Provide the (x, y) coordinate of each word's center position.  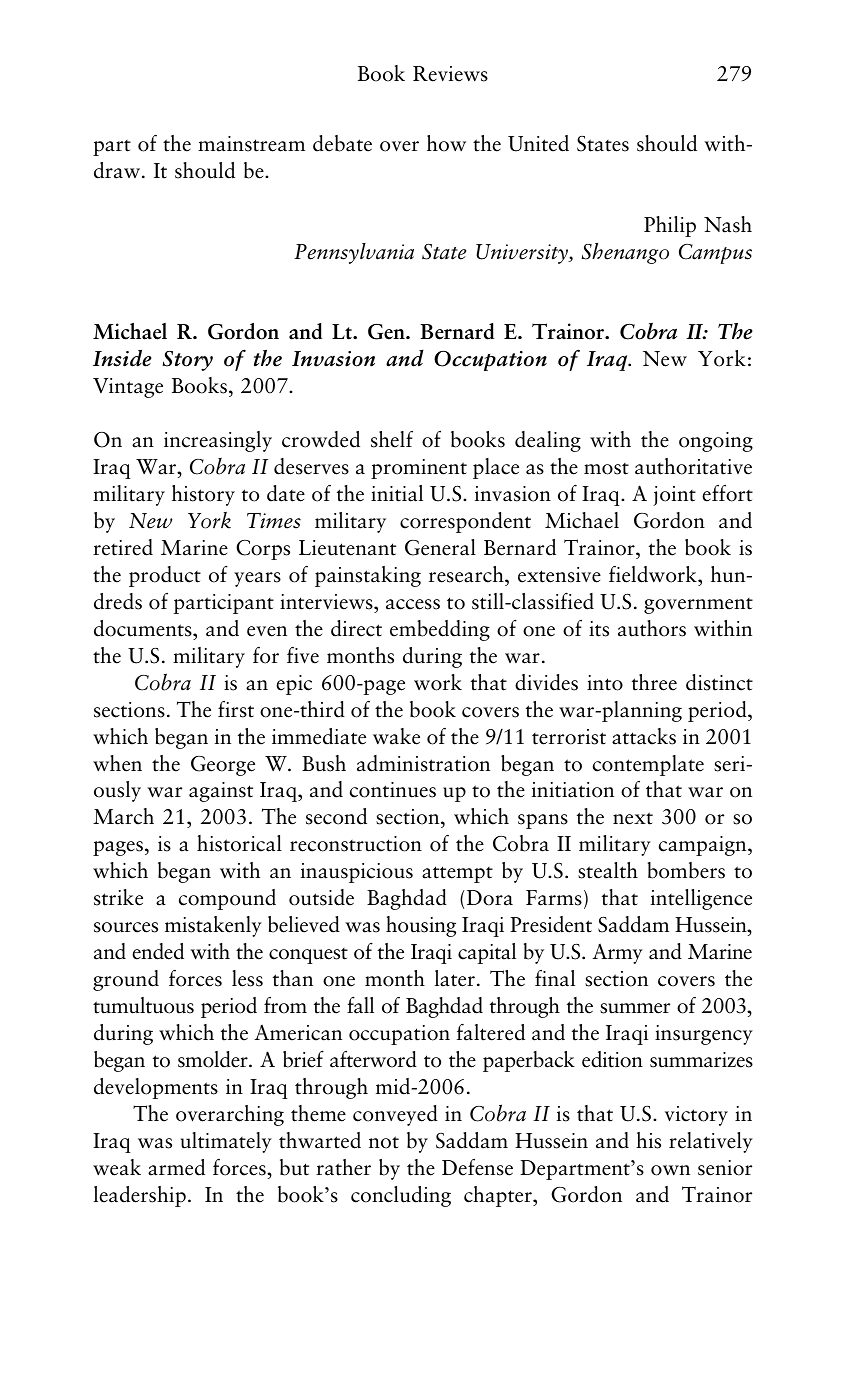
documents (144, 628)
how (446, 143)
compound (227, 899)
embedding (440, 630)
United (538, 143)
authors (652, 628)
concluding (401, 1196)
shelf (392, 439)
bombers (686, 870)
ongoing (716, 442)
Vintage (128, 388)
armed (176, 1167)
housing (421, 926)
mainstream (251, 144)
